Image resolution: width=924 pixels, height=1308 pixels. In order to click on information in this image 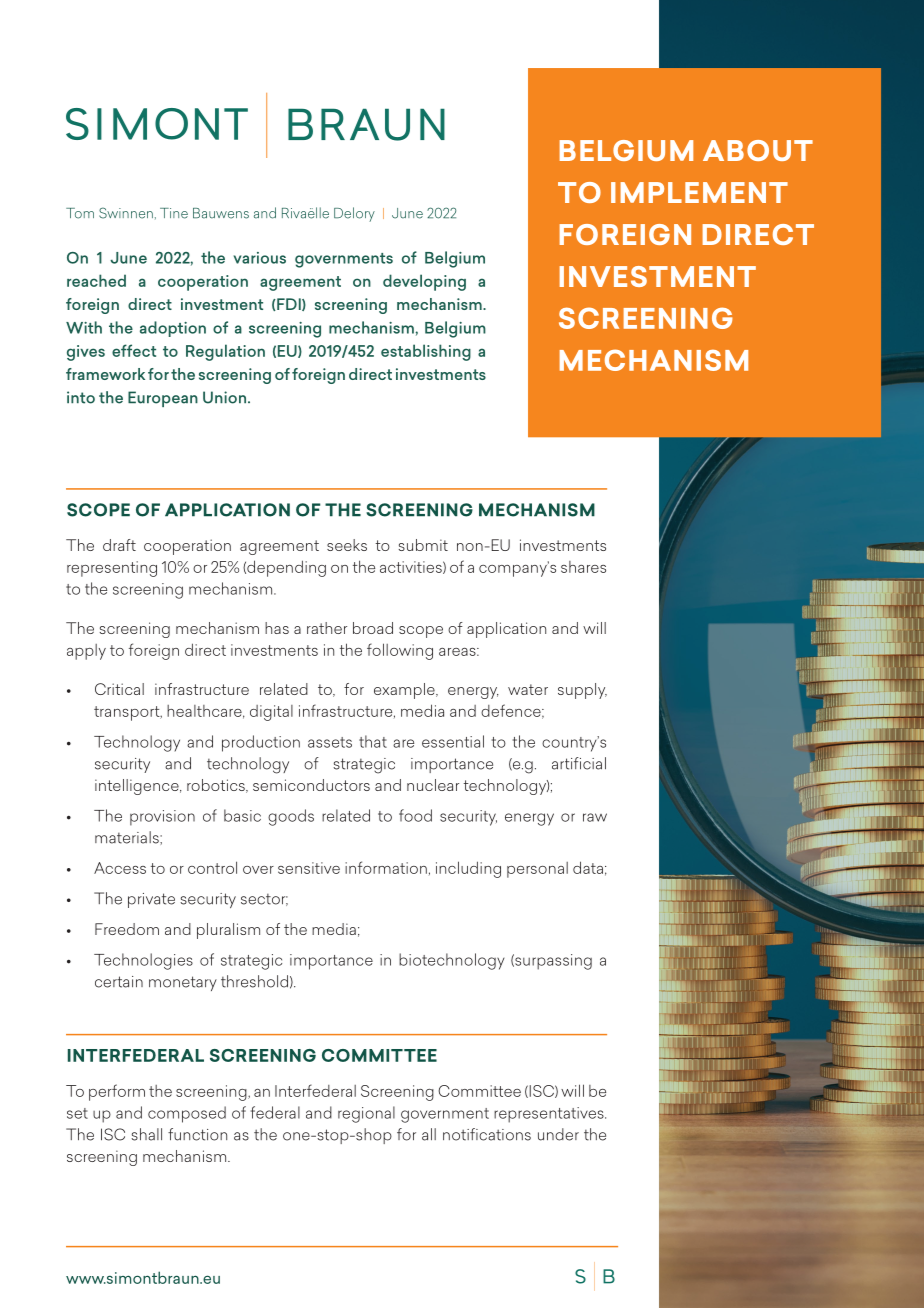, I will do `click(386, 867)`.
